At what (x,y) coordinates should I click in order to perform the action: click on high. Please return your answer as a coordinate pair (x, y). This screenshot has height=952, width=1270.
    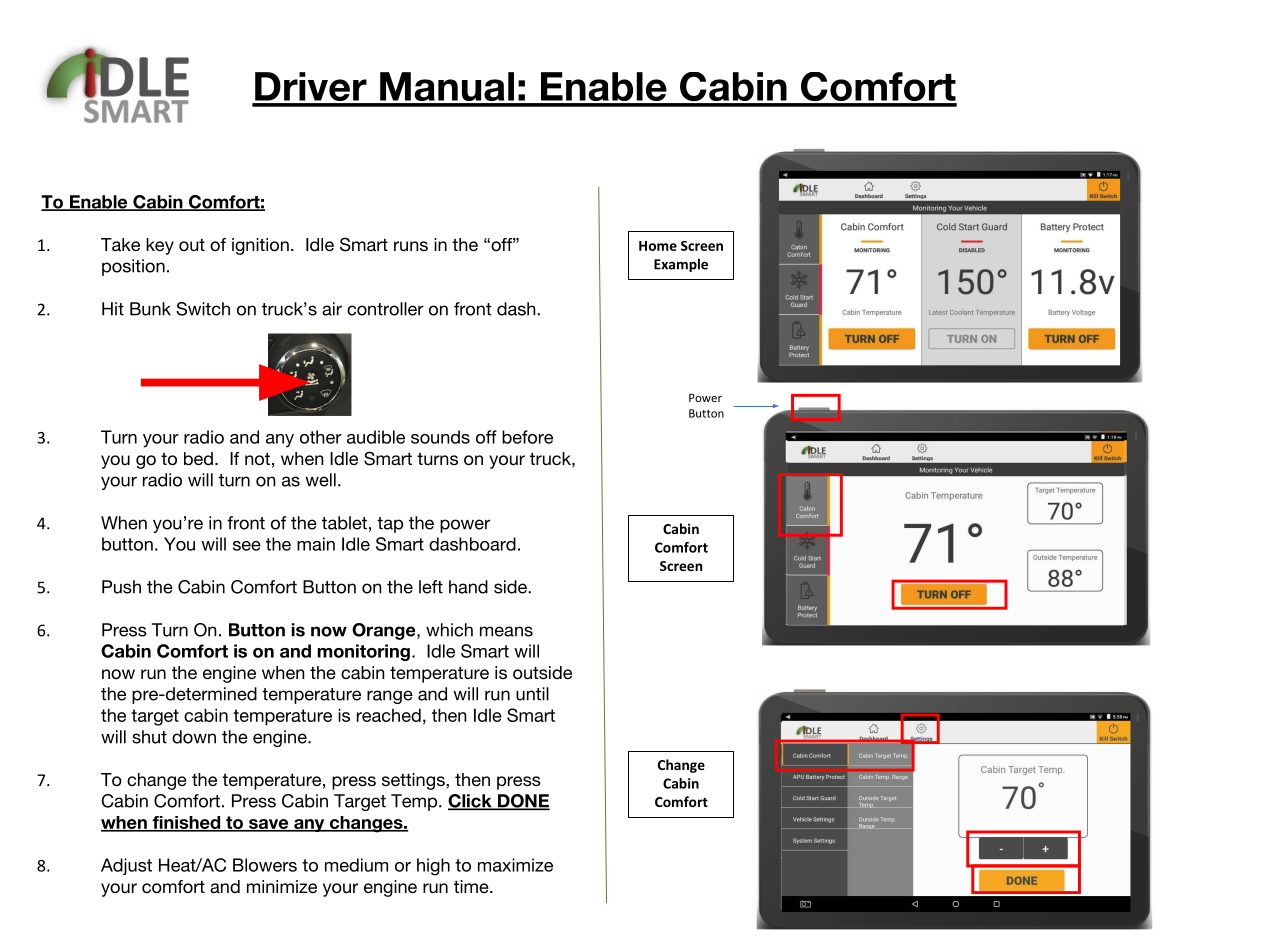
    Looking at the image, I should click on (433, 867).
